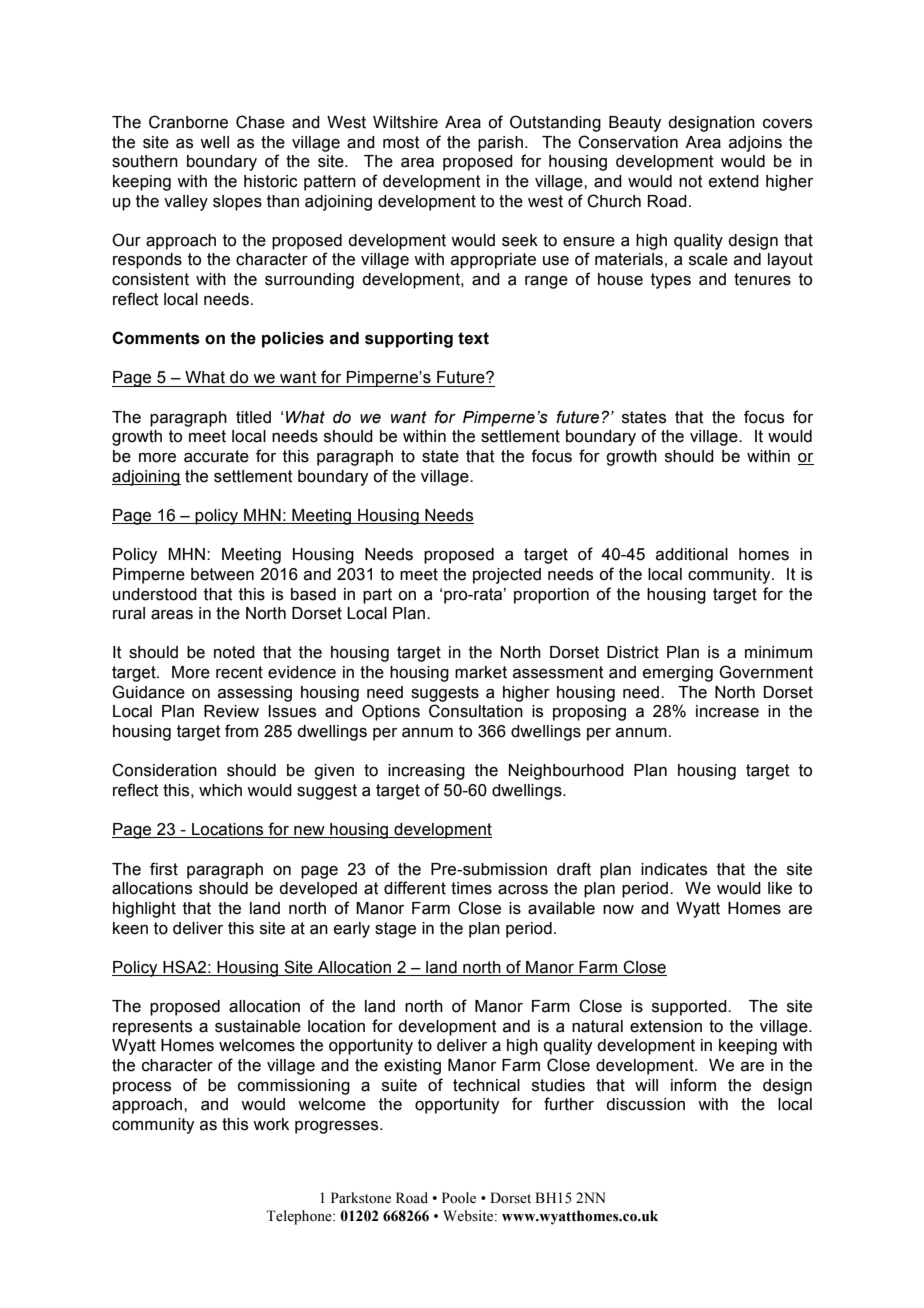  Describe the element at coordinates (186, 203) in the page. I see `valley` at that location.
